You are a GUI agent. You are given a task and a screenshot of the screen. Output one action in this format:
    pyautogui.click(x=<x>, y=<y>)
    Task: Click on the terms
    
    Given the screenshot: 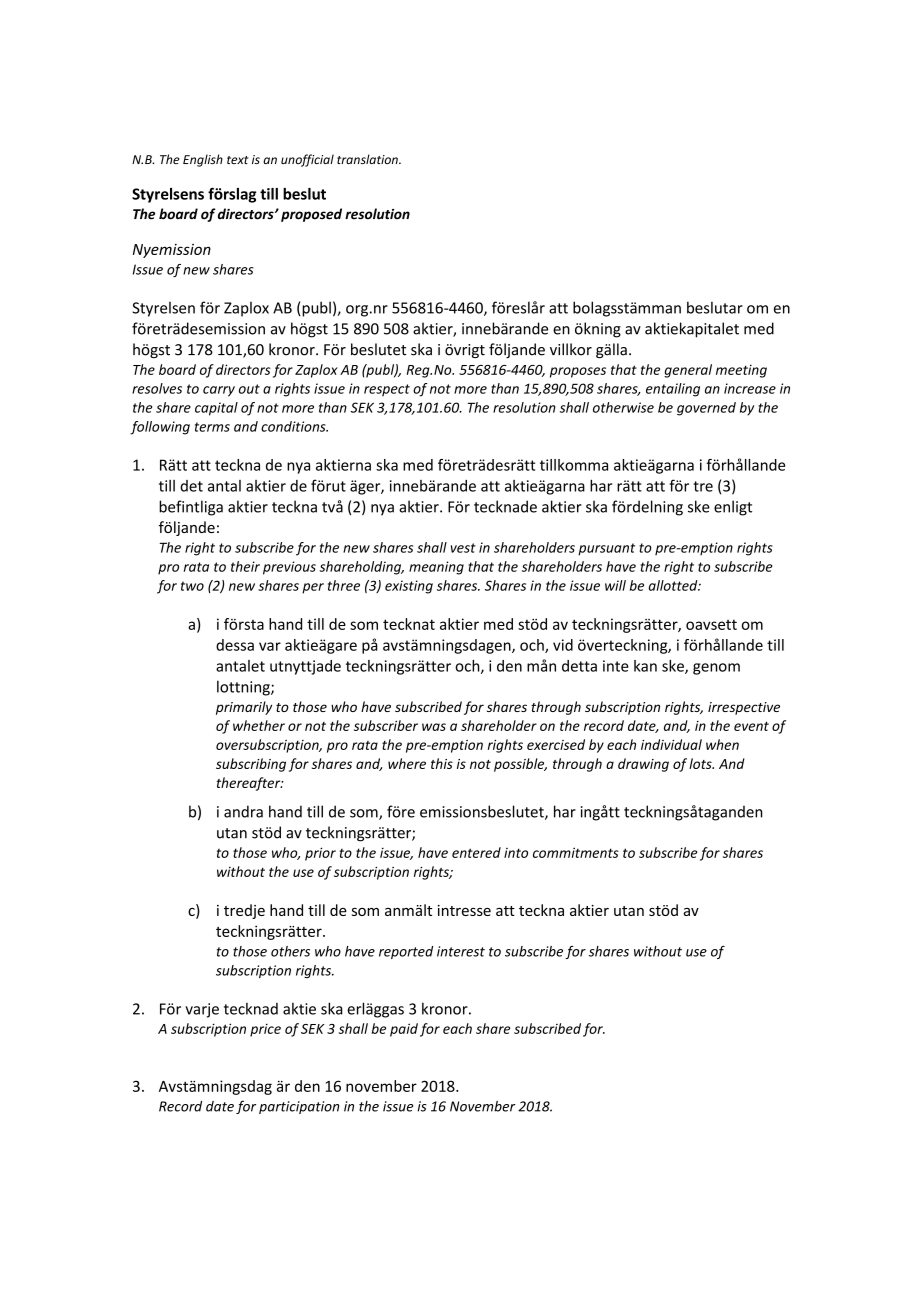 What is the action you would take?
    pyautogui.click(x=212, y=427)
